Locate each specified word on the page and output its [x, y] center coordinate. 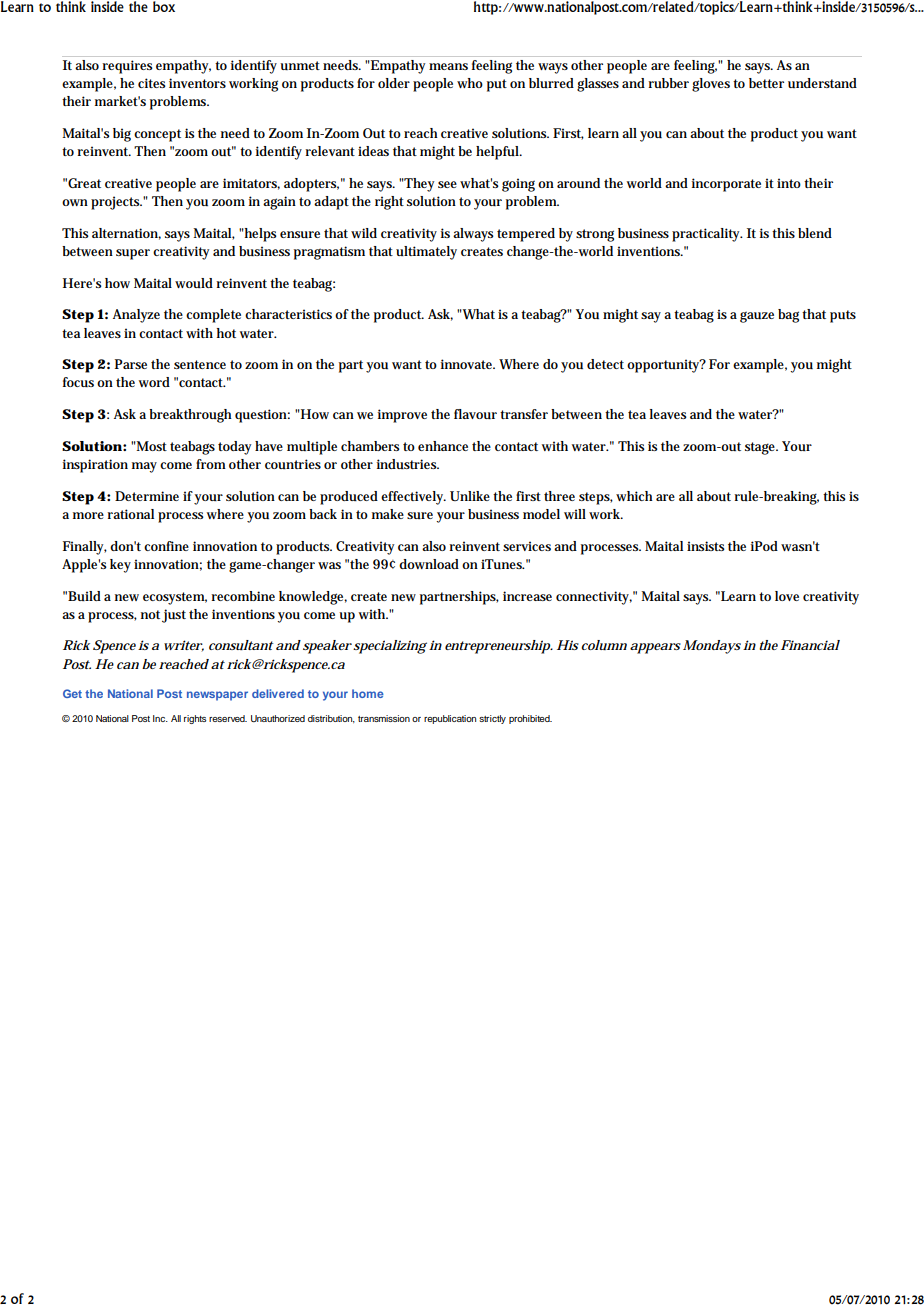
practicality [707, 235]
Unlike [470, 496]
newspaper [217, 696]
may [144, 467]
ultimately [426, 253]
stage [761, 448]
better [766, 83]
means [448, 66]
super [133, 254]
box [164, 6]
